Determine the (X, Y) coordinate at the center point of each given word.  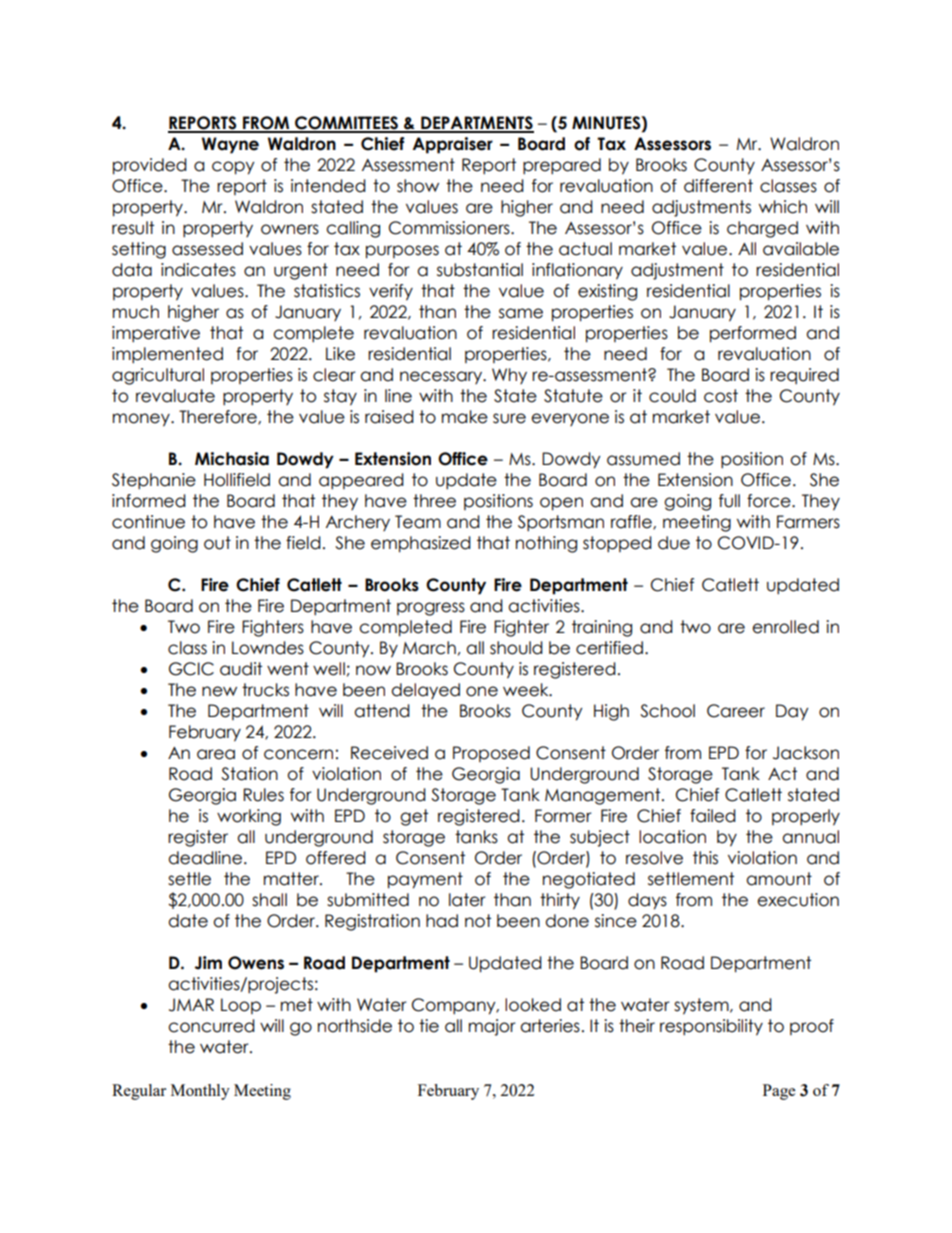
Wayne (230, 145)
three (434, 501)
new (219, 691)
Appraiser (452, 145)
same (521, 313)
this (705, 858)
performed (753, 334)
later (467, 900)
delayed (425, 691)
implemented (167, 355)
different (718, 186)
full (729, 501)
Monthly (200, 1092)
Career (736, 711)
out (217, 543)
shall (269, 900)
